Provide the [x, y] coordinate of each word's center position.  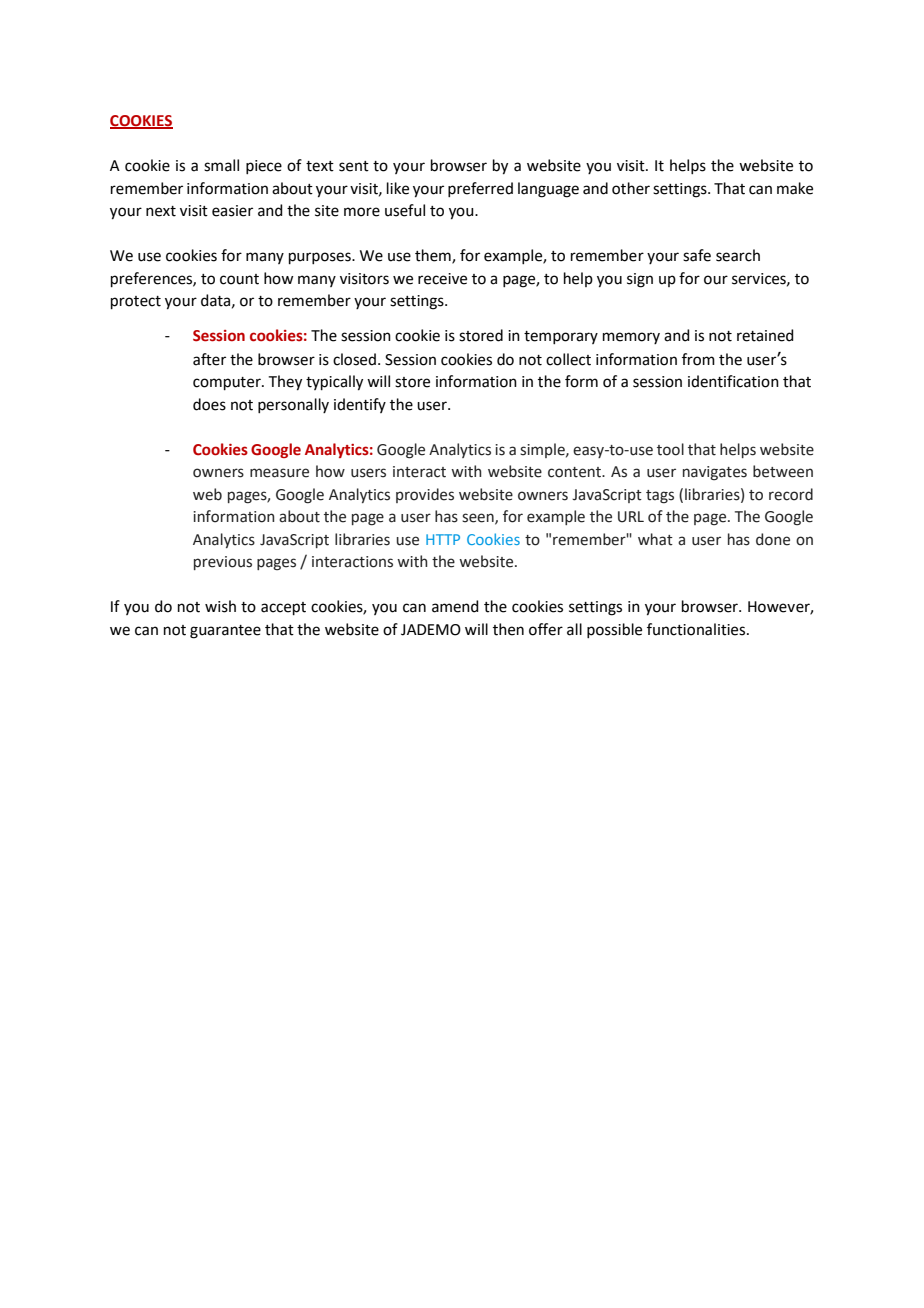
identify [360, 405]
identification [733, 381]
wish [220, 606]
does [209, 404]
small [221, 165]
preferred [480, 189]
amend [455, 606]
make [795, 188]
